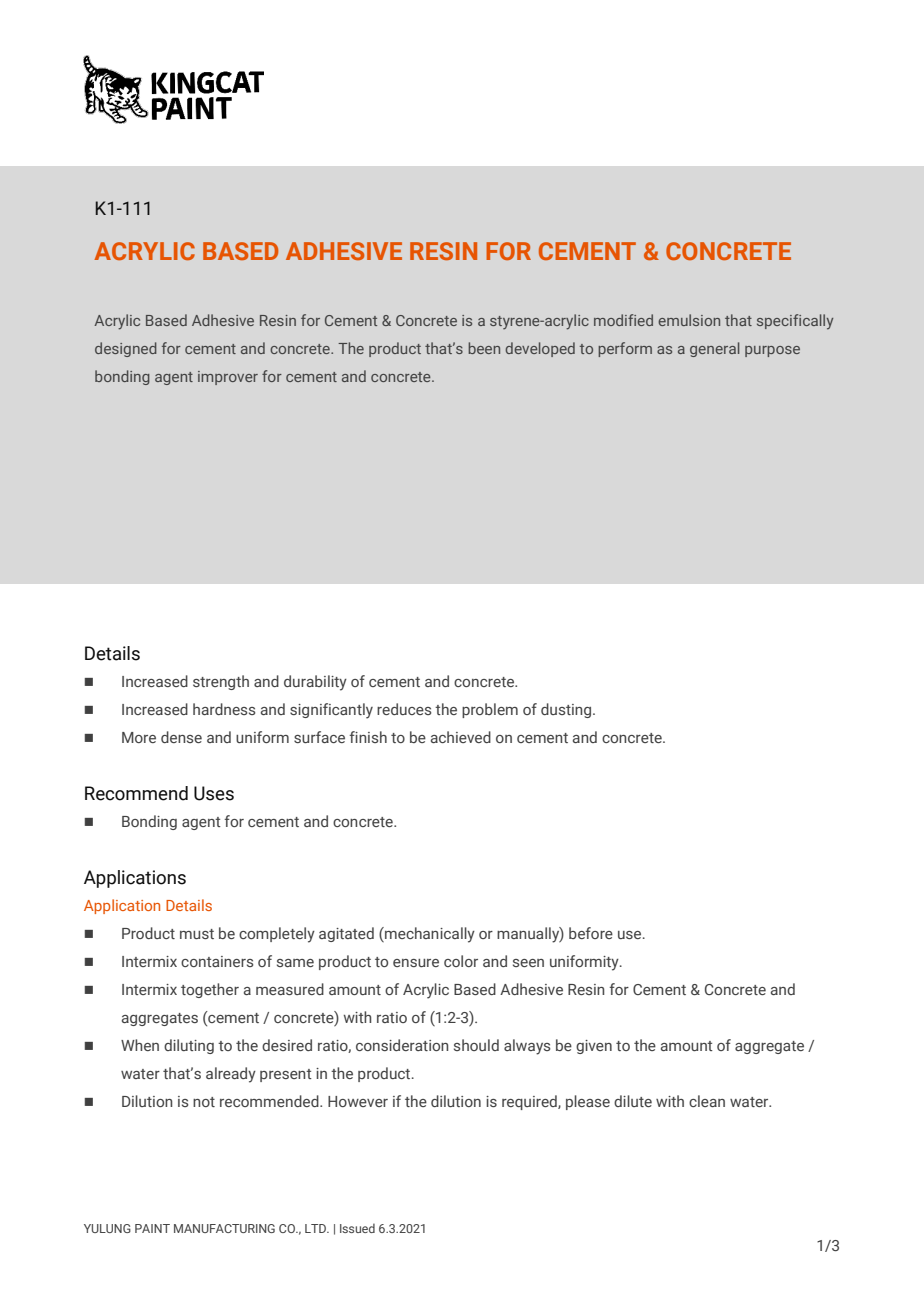 This screenshot has width=924, height=1308. I want to click on before, so click(591, 933).
